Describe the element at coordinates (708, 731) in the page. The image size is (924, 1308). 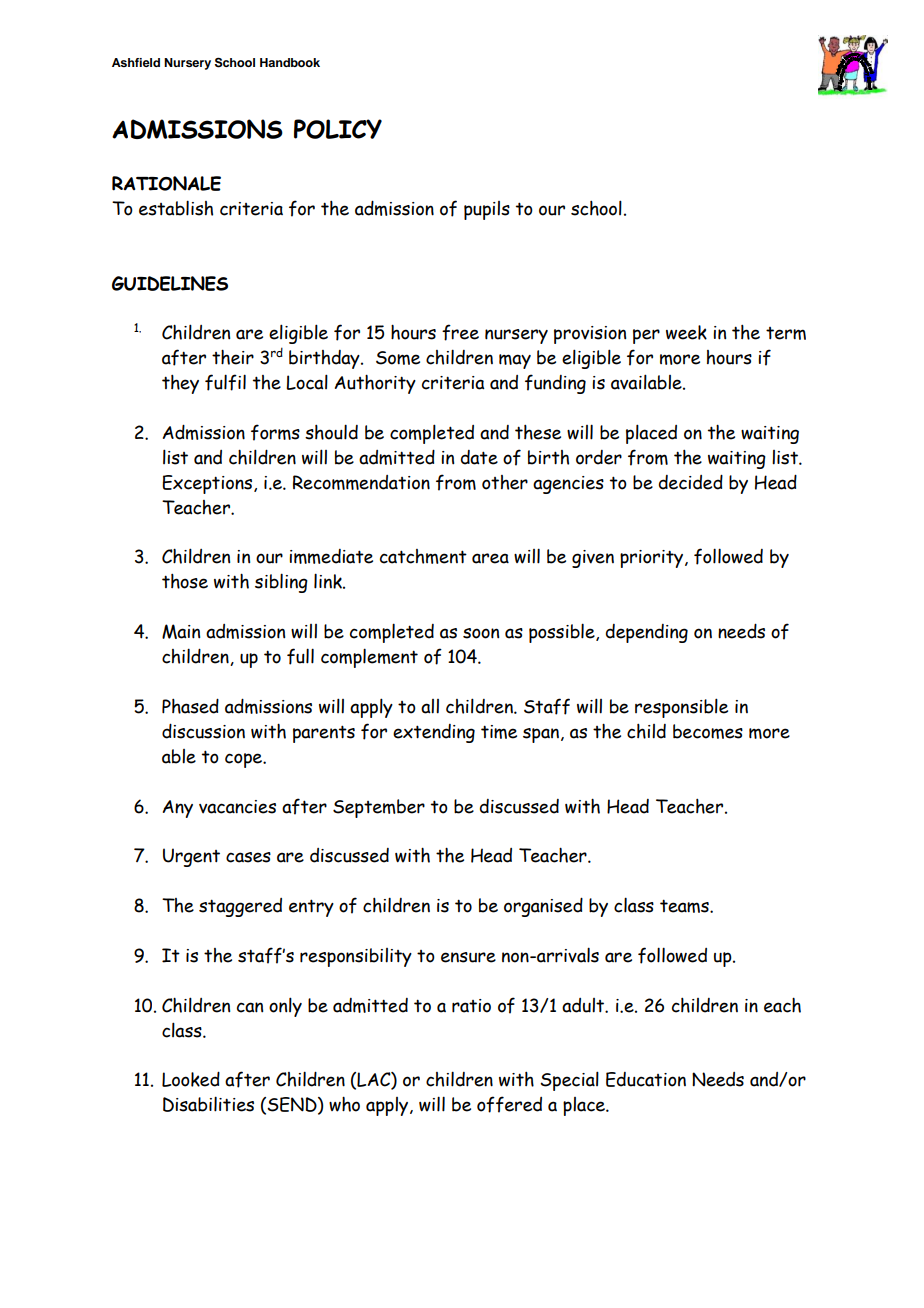
I see `becomes` at that location.
